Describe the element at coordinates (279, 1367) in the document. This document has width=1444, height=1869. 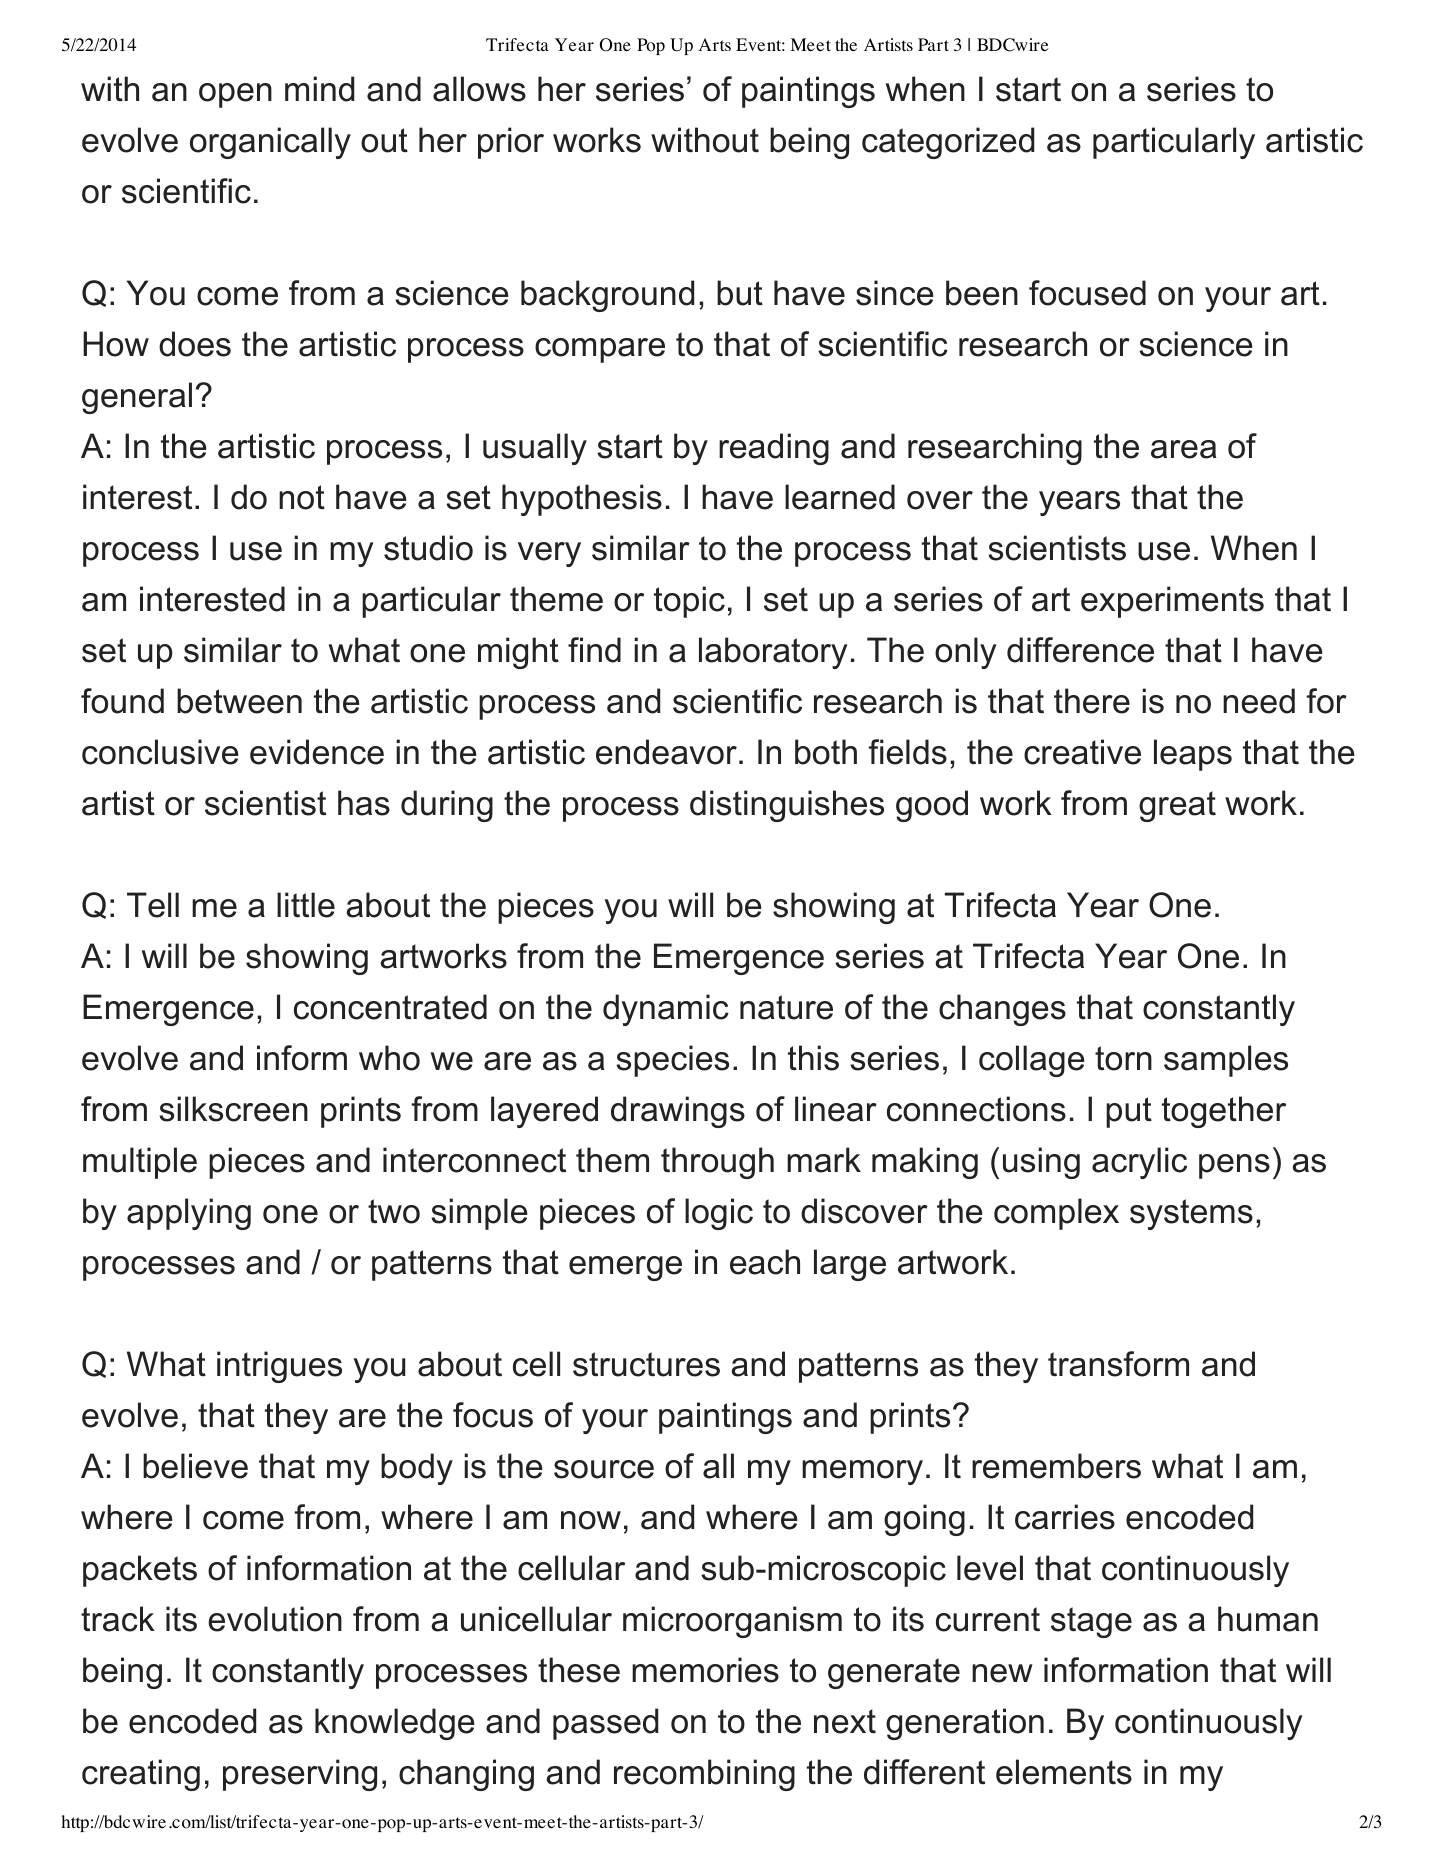
I see `intrigues` at that location.
